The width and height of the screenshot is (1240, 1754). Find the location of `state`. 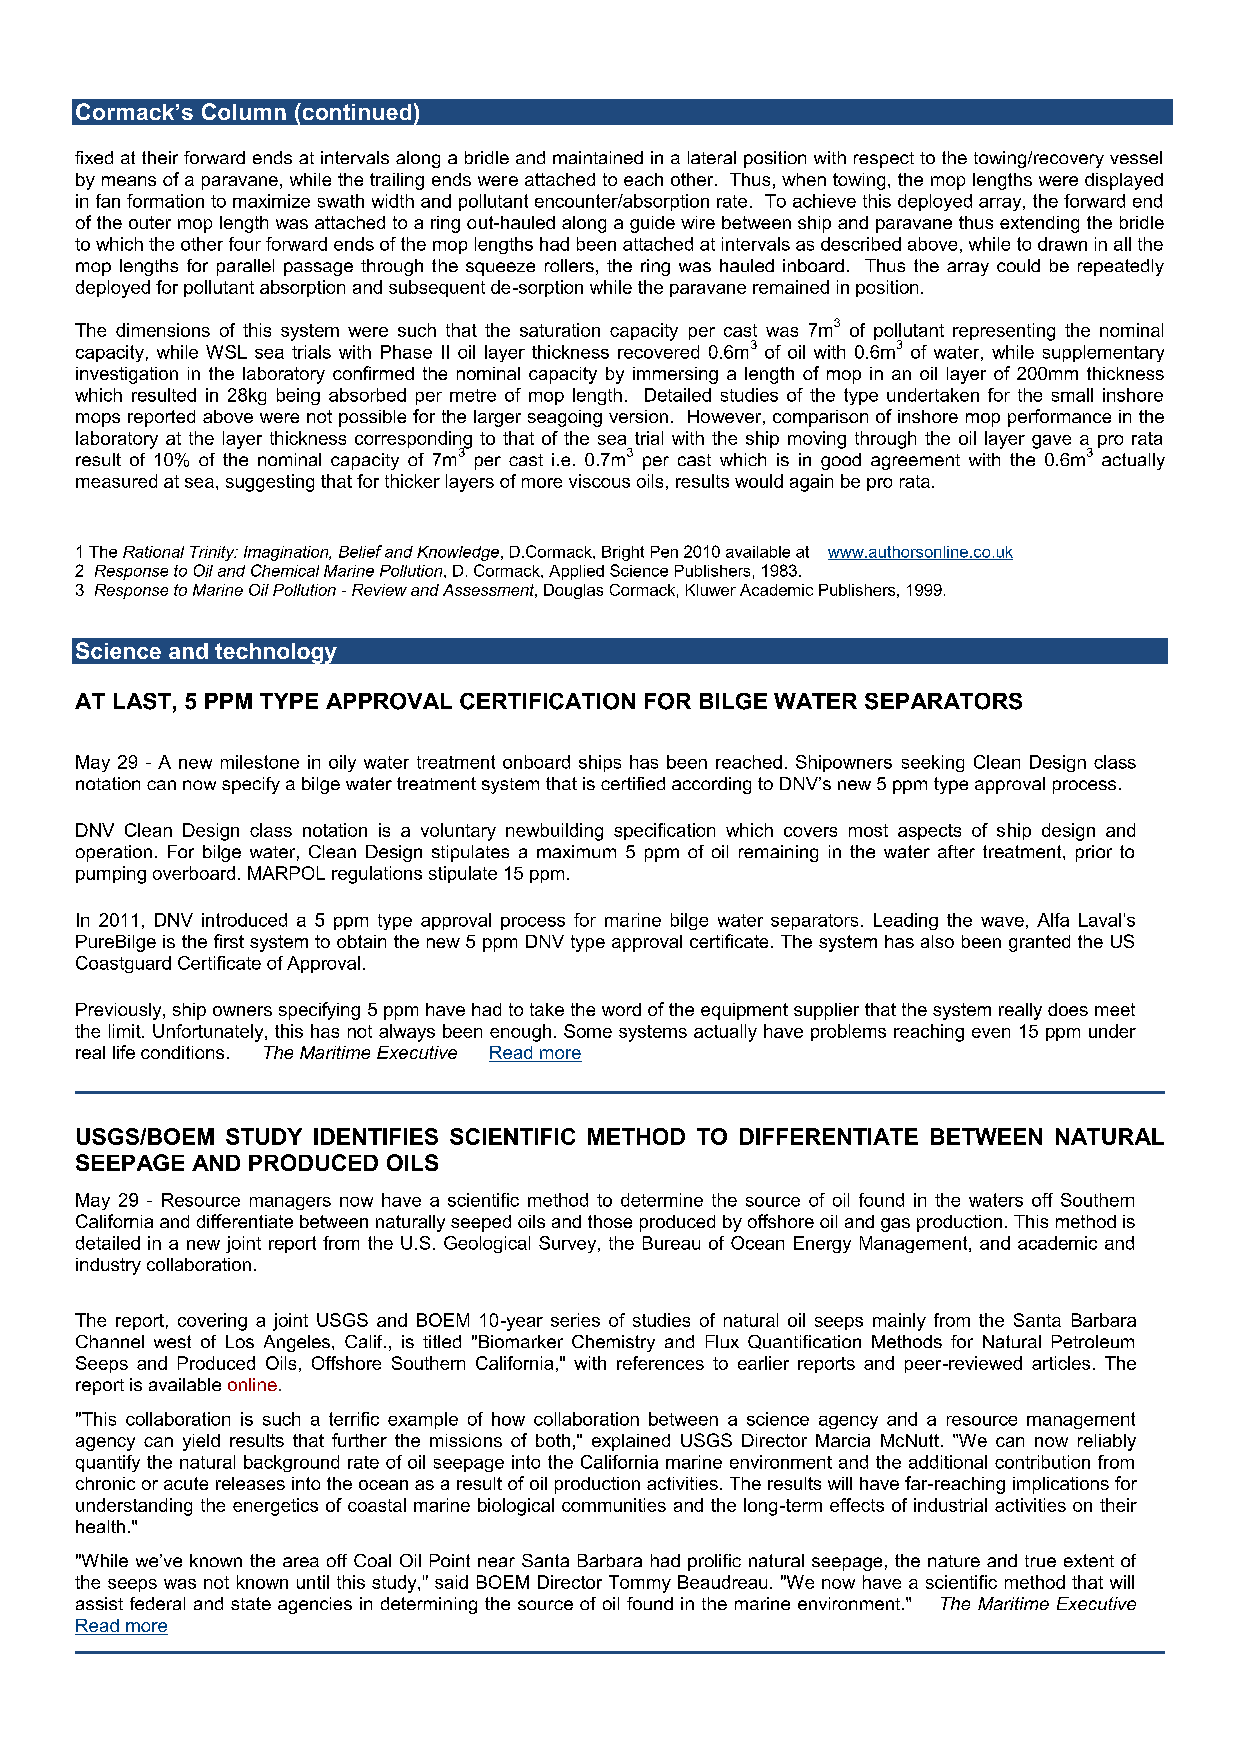

state is located at coordinates (251, 1603).
